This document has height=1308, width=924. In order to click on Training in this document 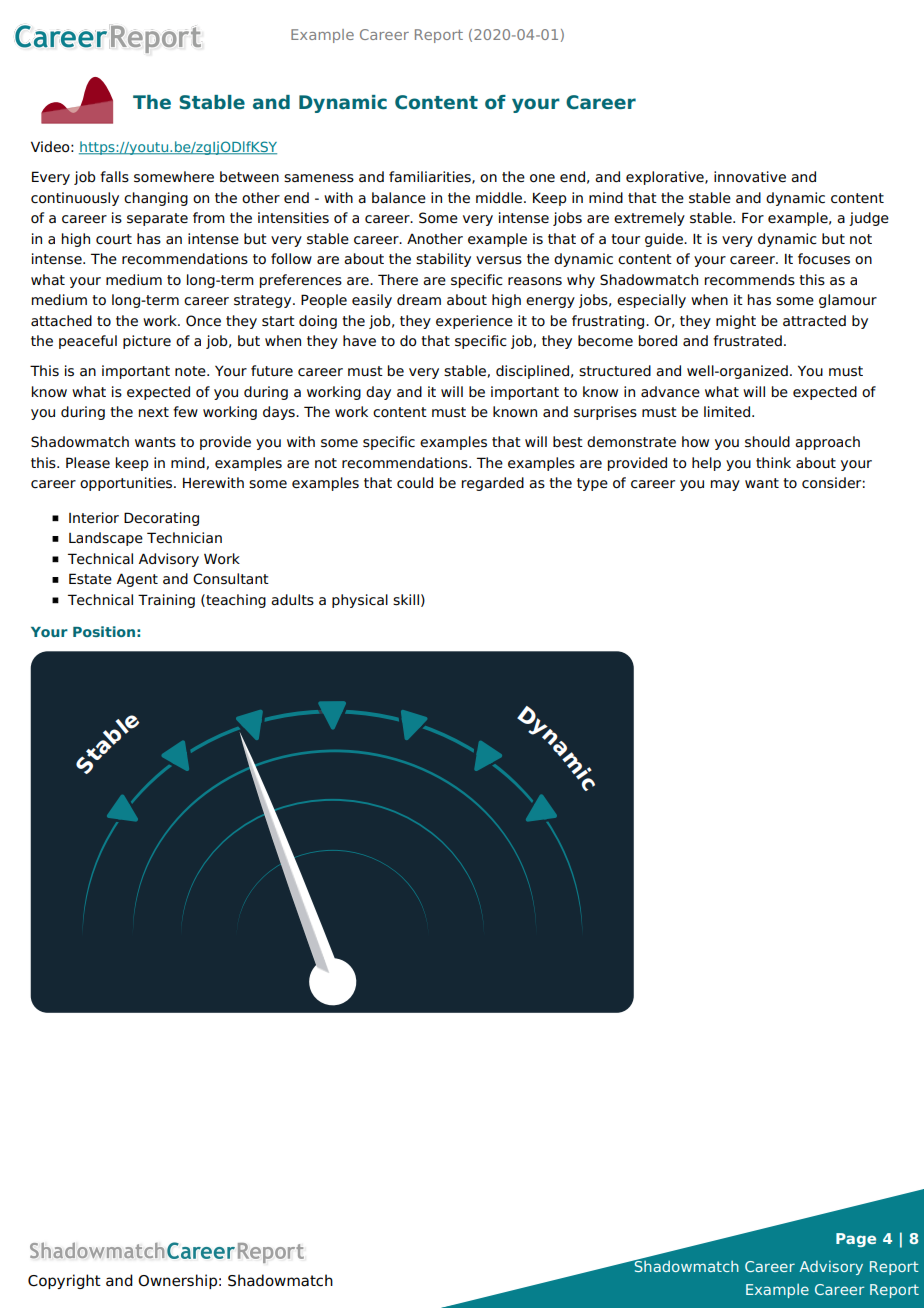, I will do `click(166, 601)`.
